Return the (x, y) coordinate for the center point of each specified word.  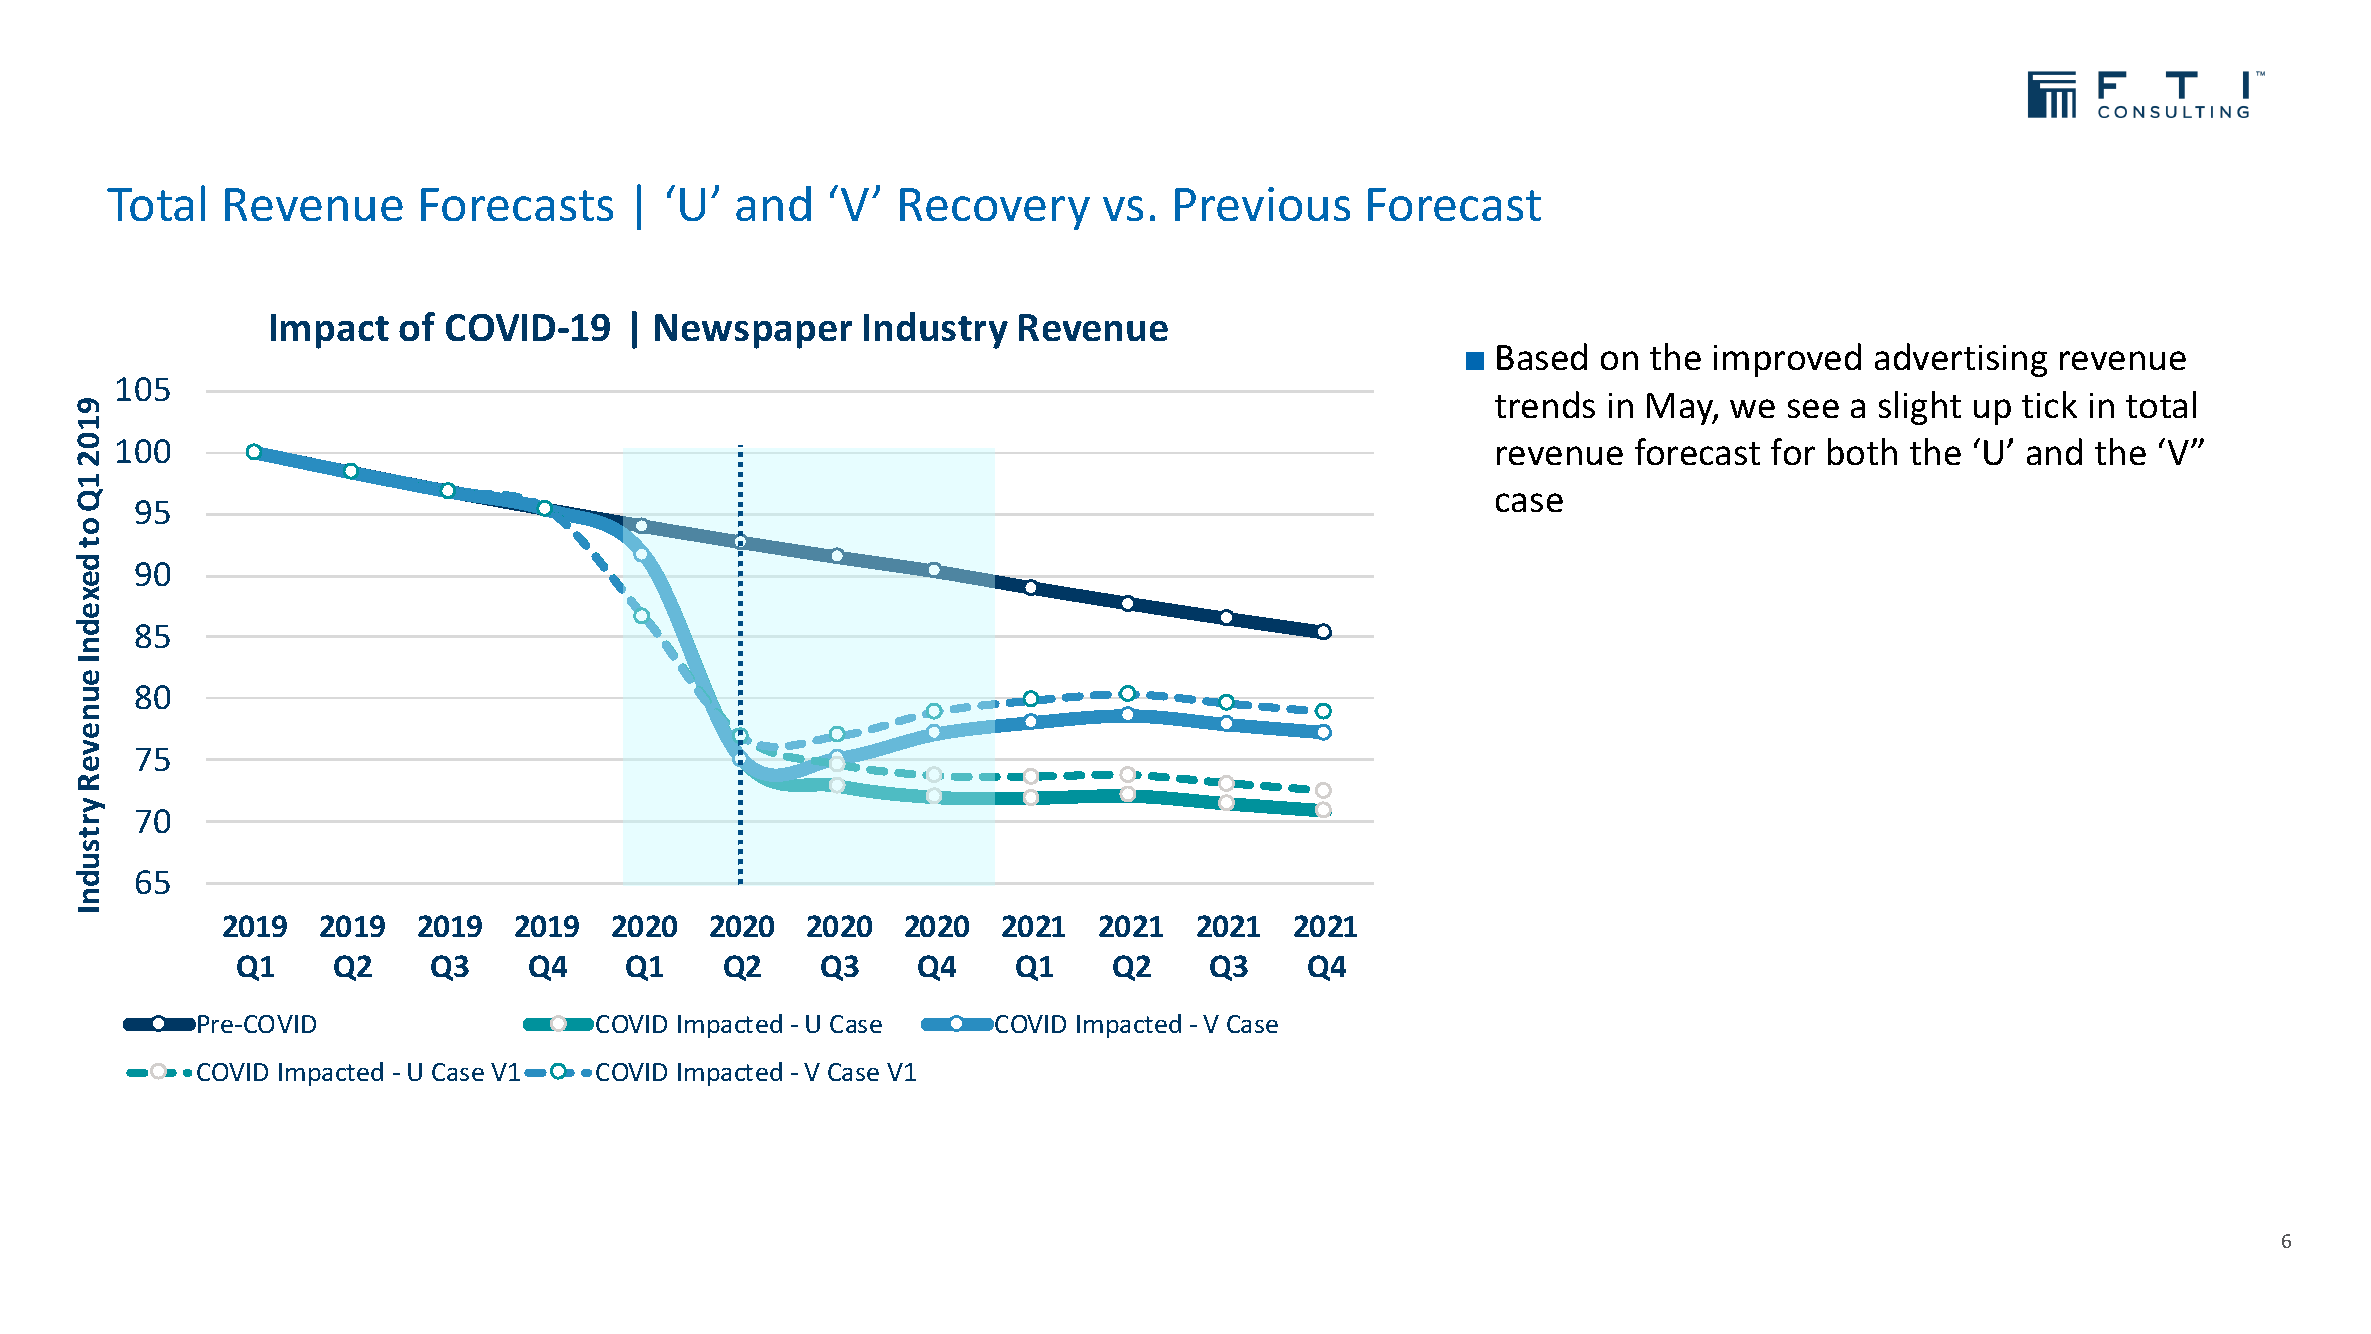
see (1813, 408)
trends (1545, 404)
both (1862, 451)
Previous (1262, 204)
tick (2049, 404)
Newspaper (753, 331)
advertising (1961, 360)
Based (1542, 356)
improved (1787, 360)
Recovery (995, 209)
